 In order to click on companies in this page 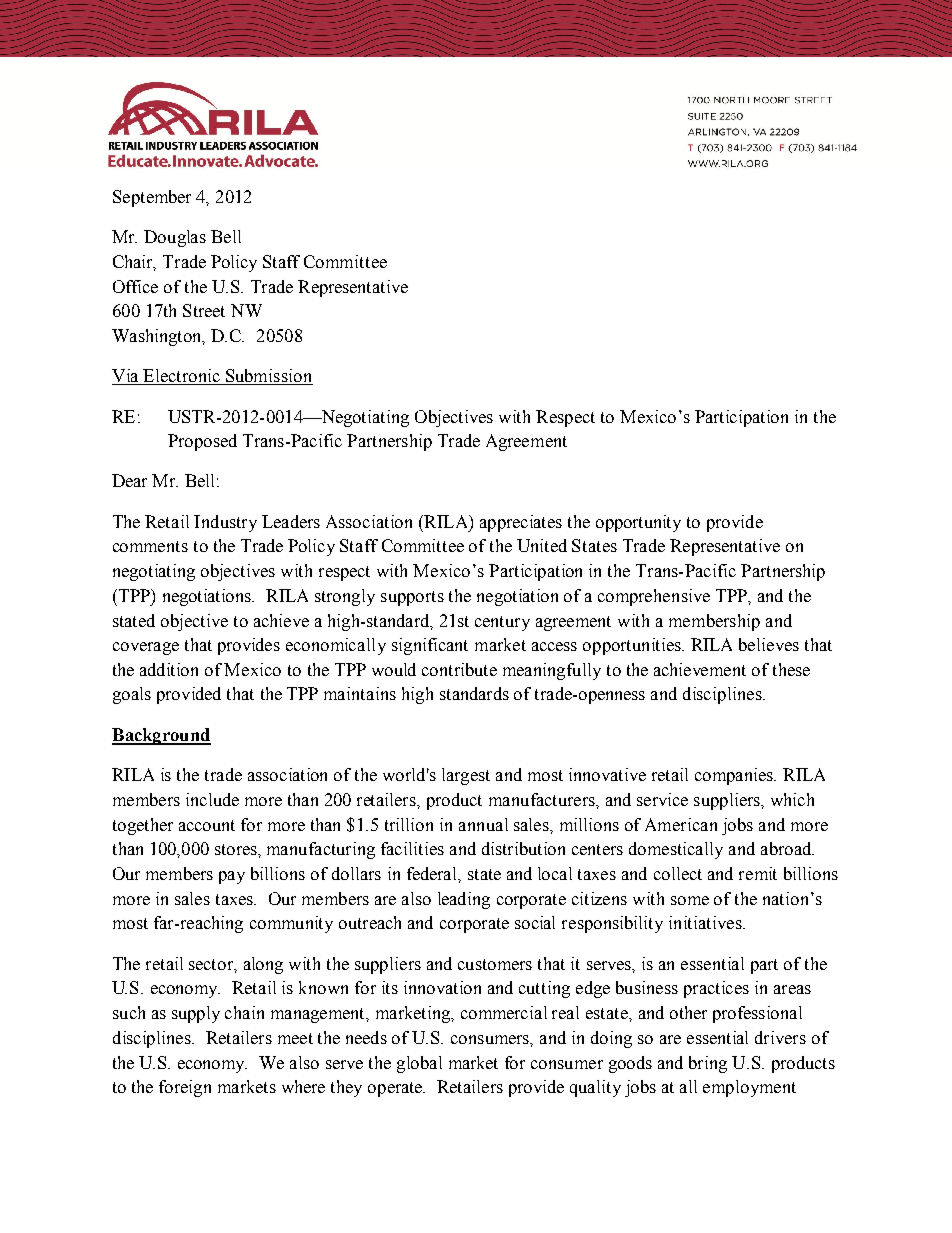, I will do `click(735, 776)`.
